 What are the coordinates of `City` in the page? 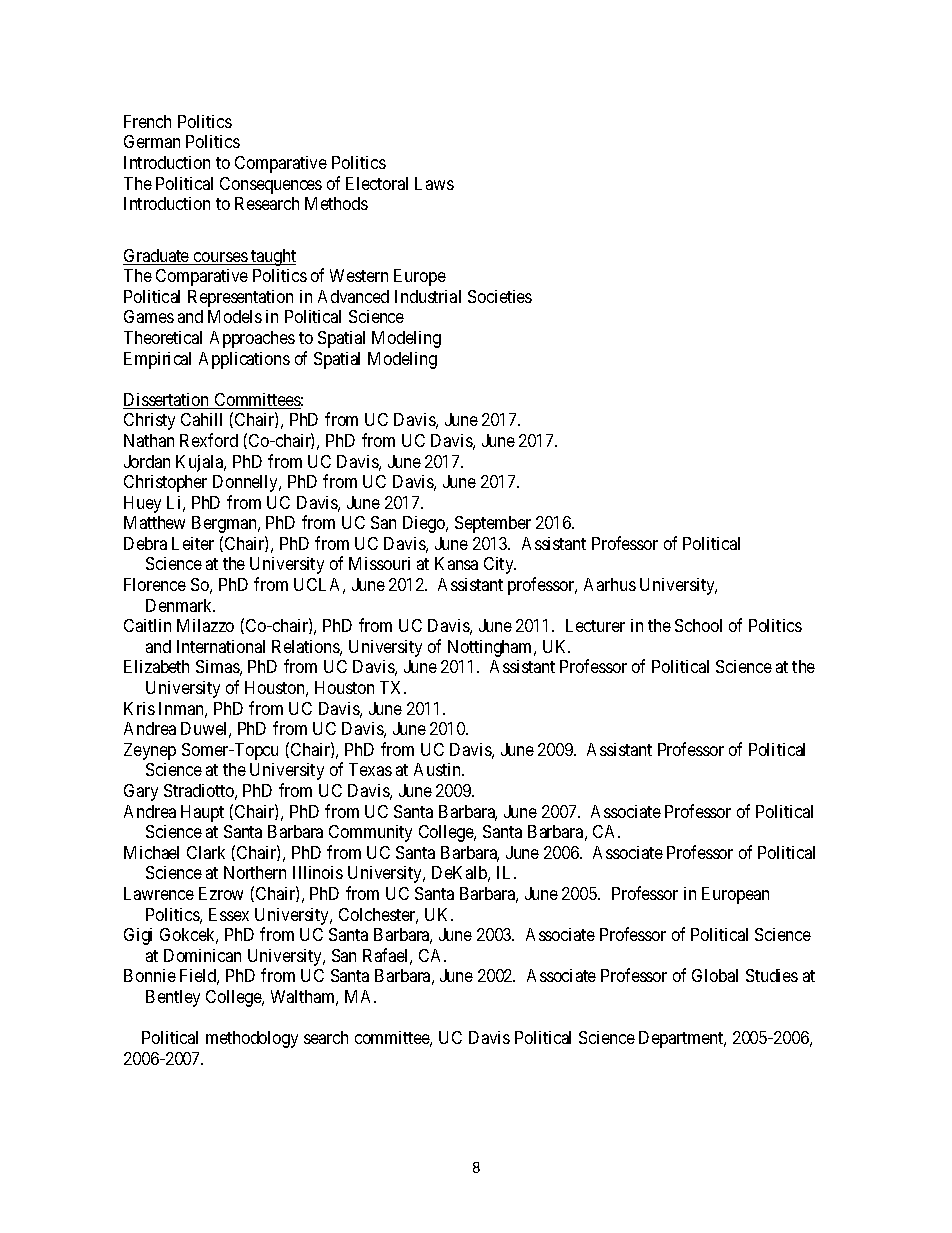 It's located at (500, 565).
